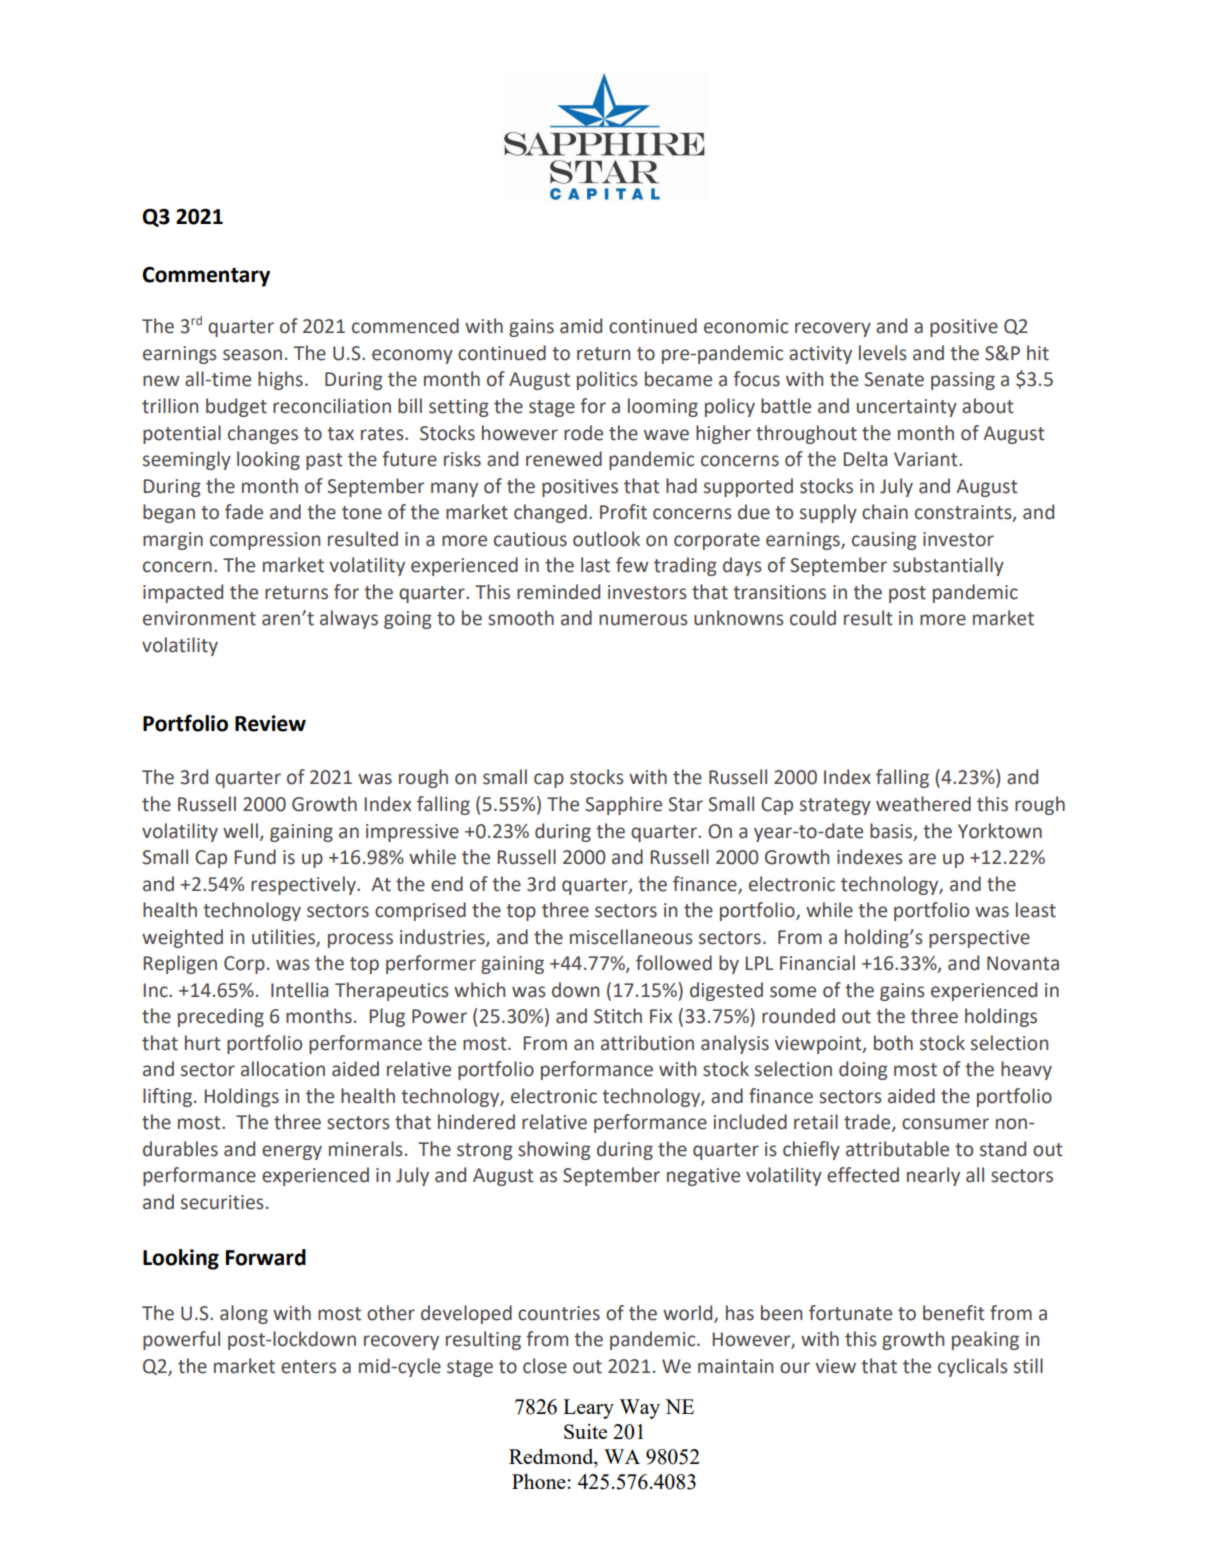 The image size is (1209, 1565). What do you see at coordinates (933, 1176) in the screenshot?
I see `nearly` at bounding box center [933, 1176].
